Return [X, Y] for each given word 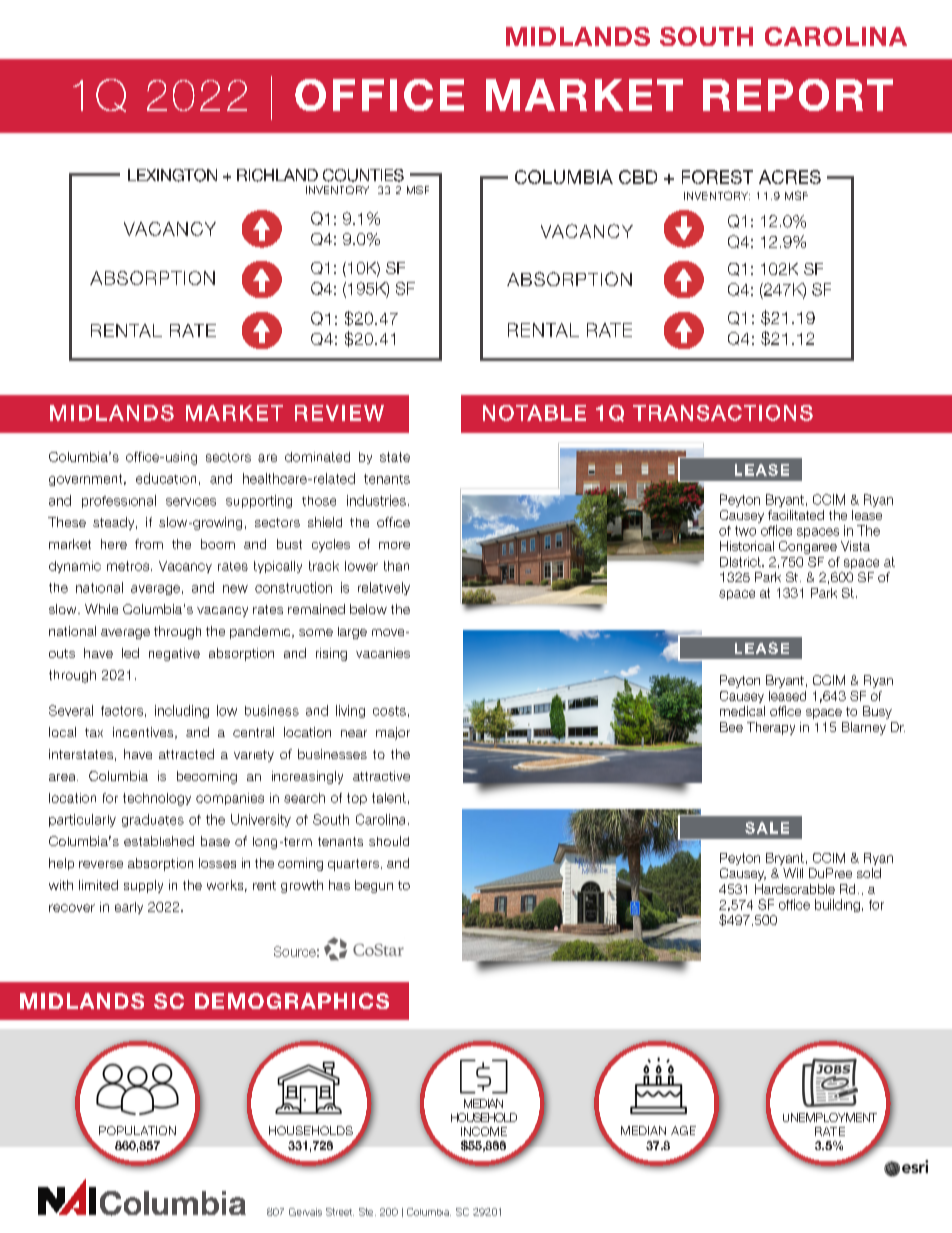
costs [389, 711]
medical [742, 711]
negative [174, 654]
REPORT [798, 95]
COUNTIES [363, 175]
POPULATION [137, 1130]
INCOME [484, 1131]
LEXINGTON [172, 175]
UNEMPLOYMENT [830, 1117]
